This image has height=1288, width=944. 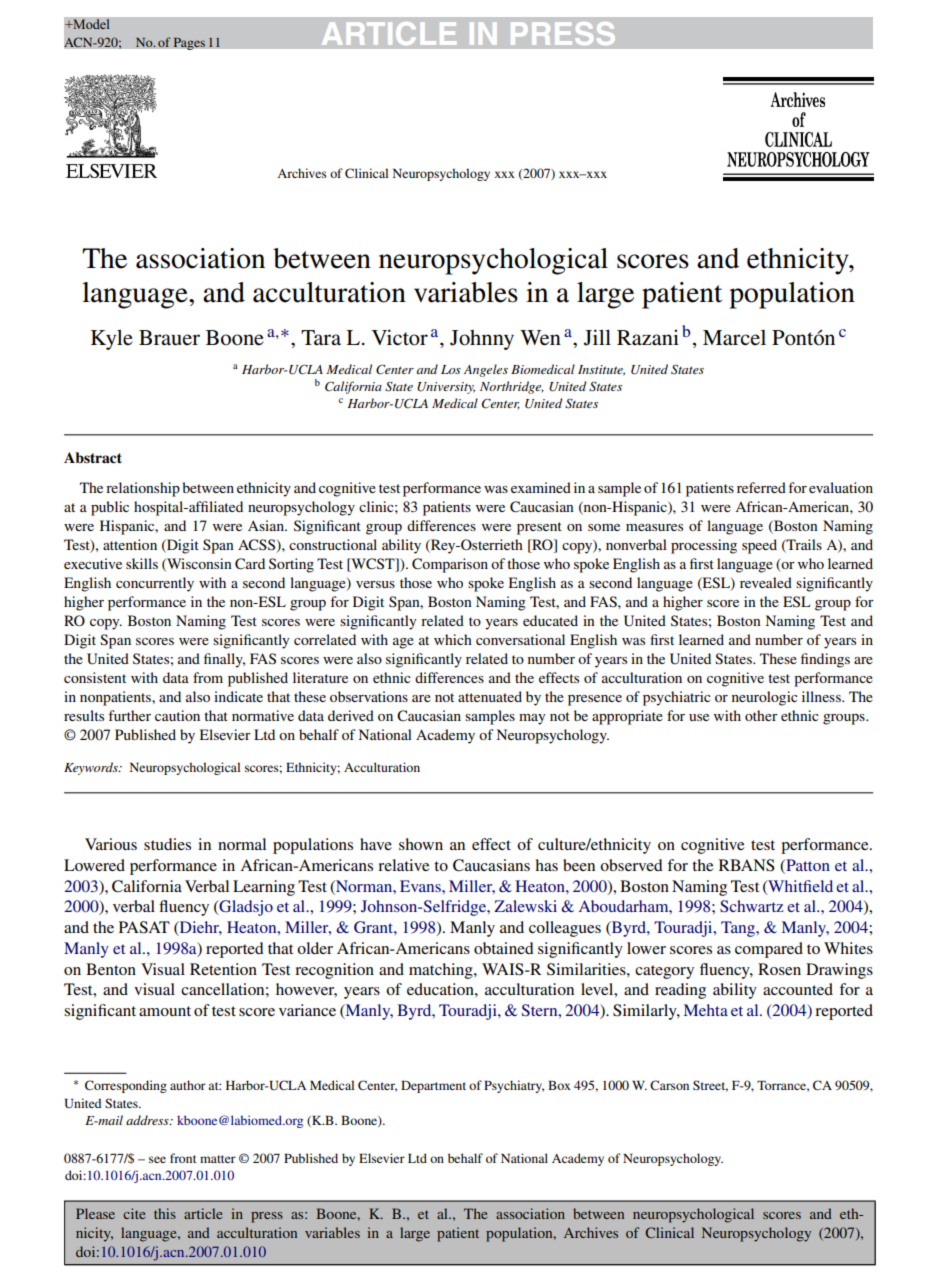 I want to click on Marcel, so click(x=734, y=338).
